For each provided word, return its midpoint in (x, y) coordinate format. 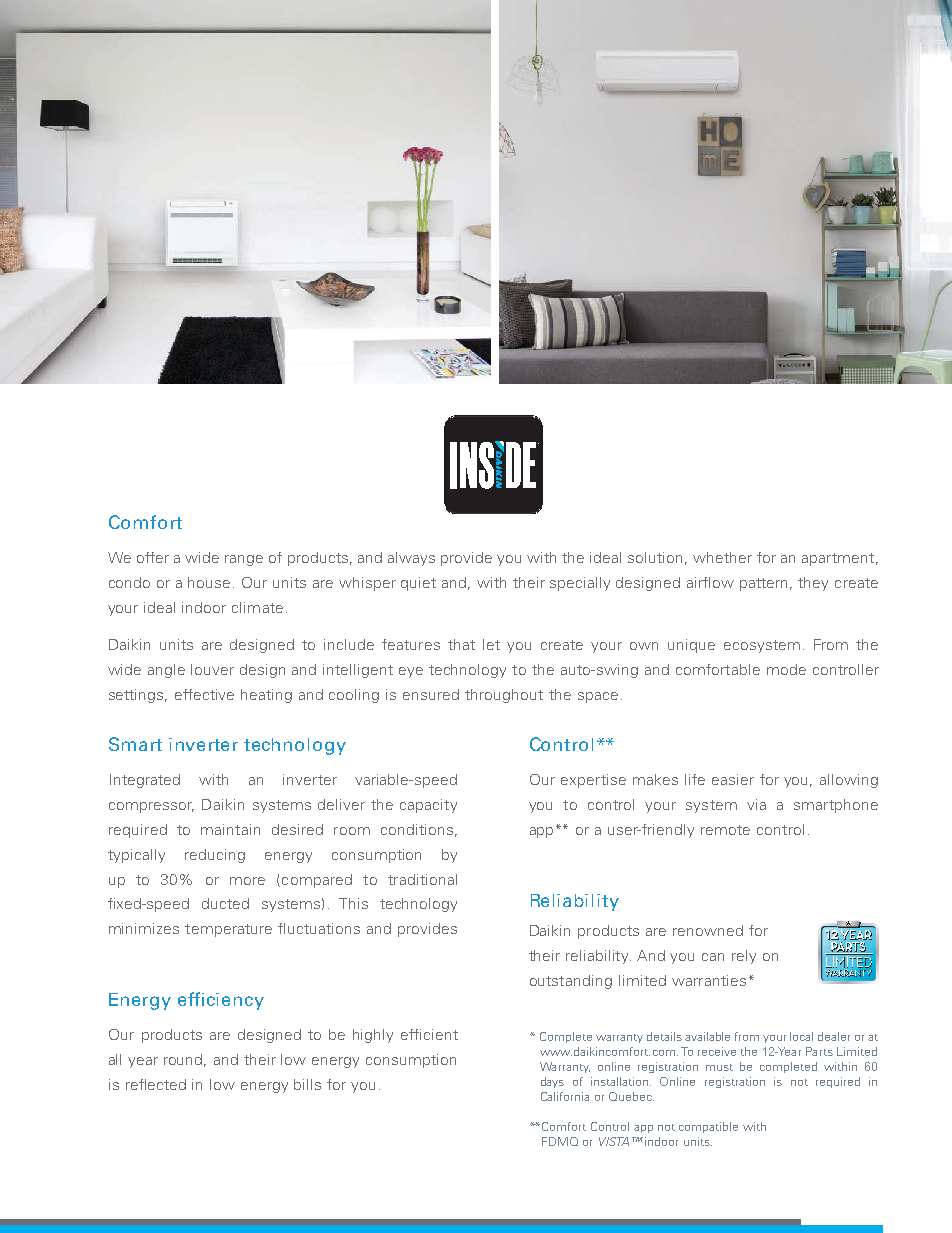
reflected (156, 1084)
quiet (418, 584)
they (813, 584)
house (209, 582)
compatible (708, 1127)
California (565, 1096)
